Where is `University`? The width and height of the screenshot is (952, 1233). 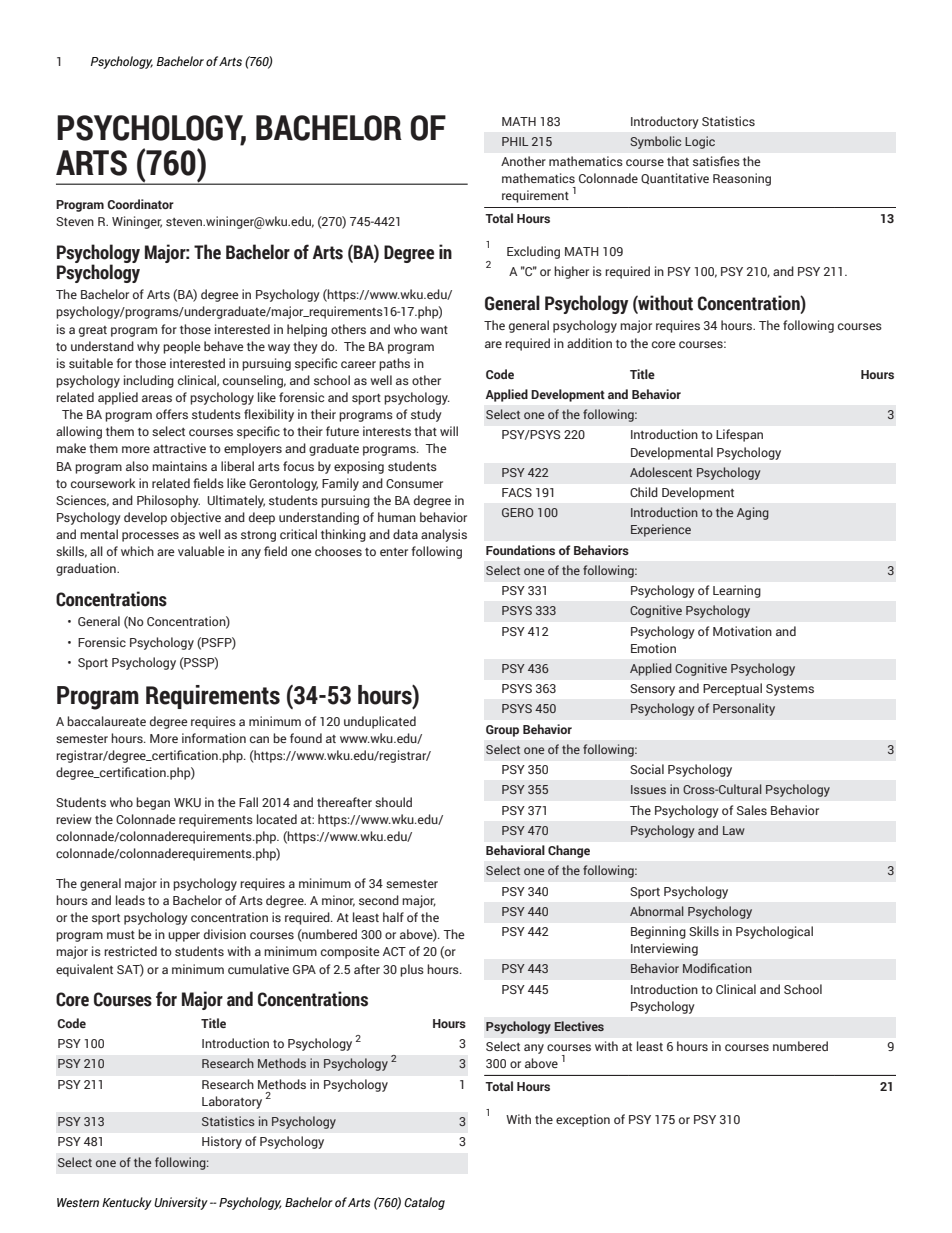 University is located at coordinates (181, 1203).
